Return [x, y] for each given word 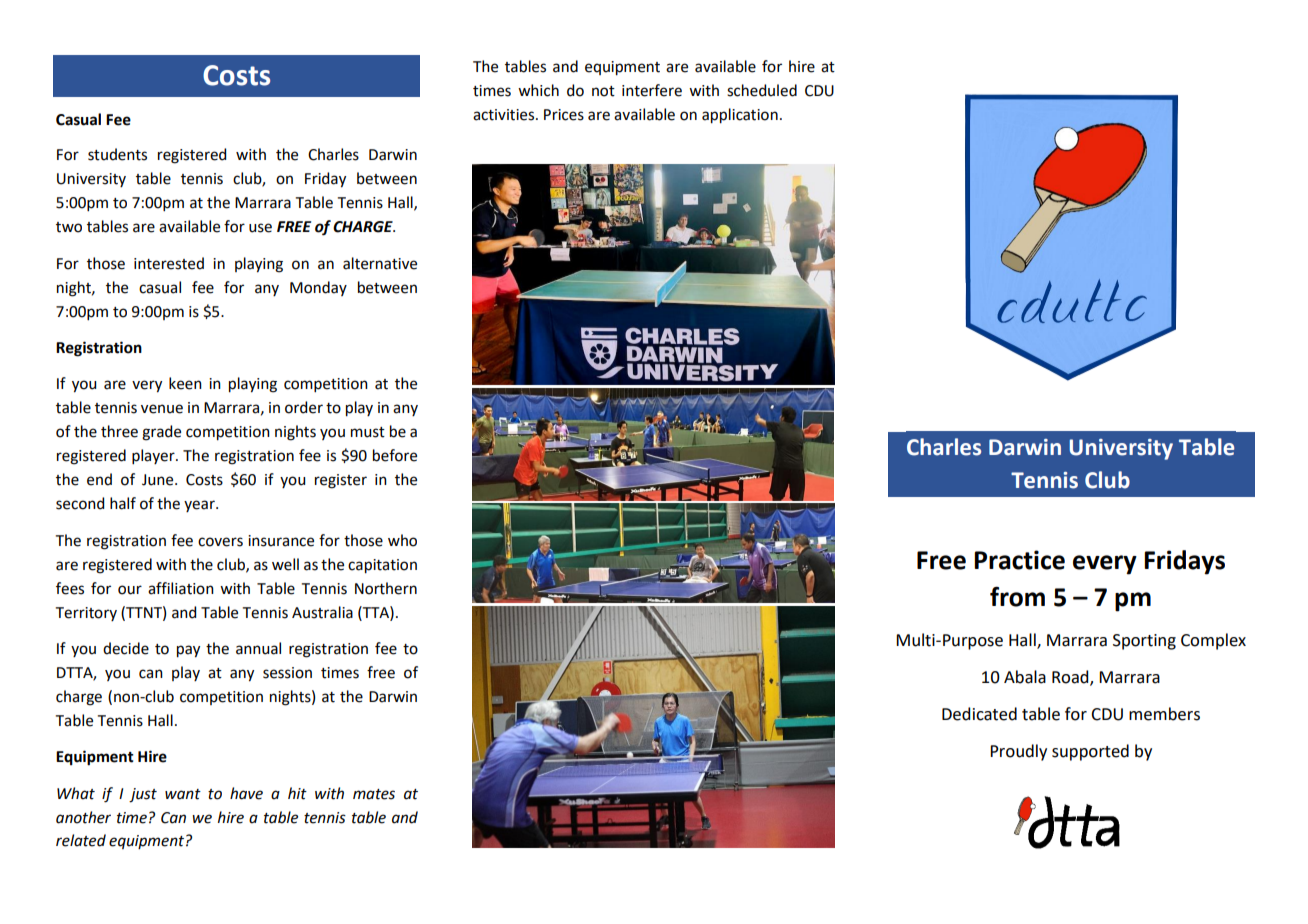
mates [374, 794]
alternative [380, 263]
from [1017, 596]
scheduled [762, 90]
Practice [1019, 560]
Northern [386, 588]
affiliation [181, 588]
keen [185, 383]
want [183, 794]
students [117, 154]
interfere [652, 90]
